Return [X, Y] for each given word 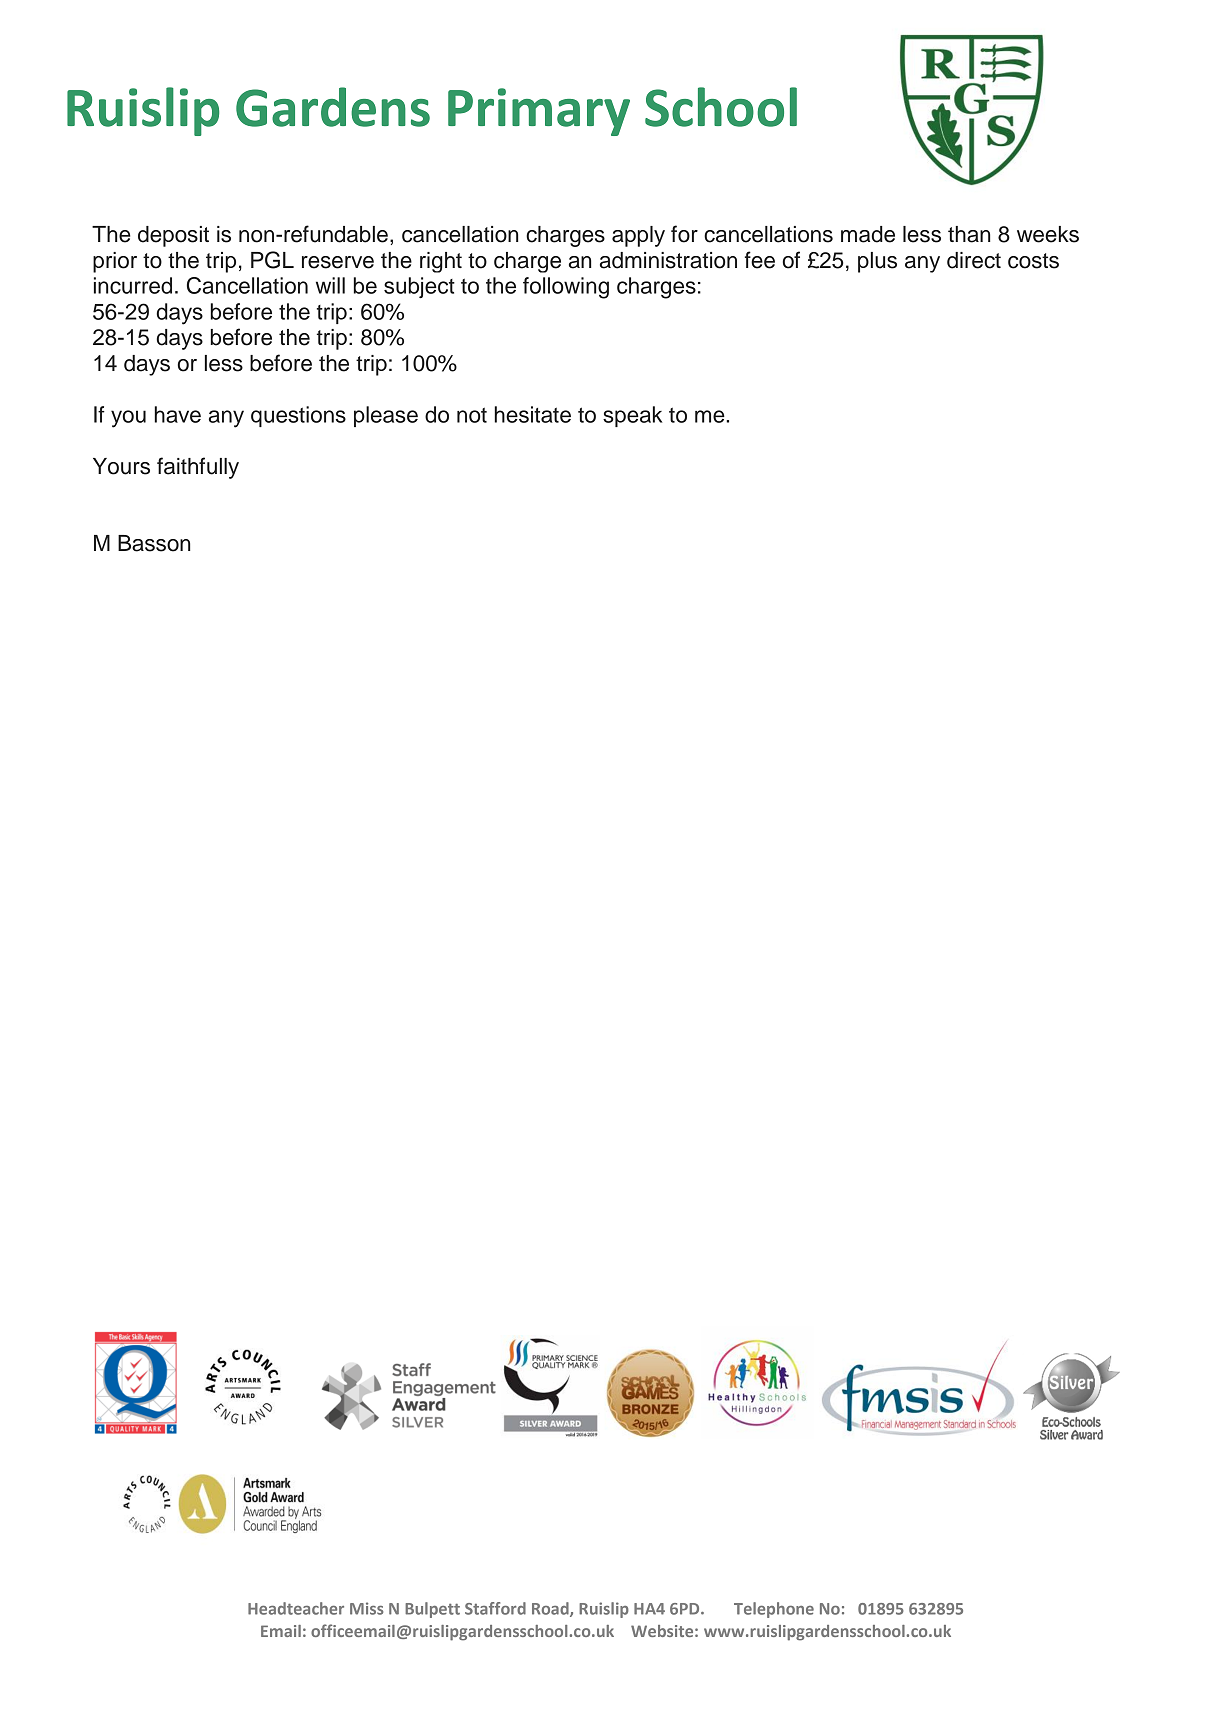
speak [632, 416]
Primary [539, 112]
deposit [173, 236]
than [969, 234]
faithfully [198, 468]
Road [551, 1609]
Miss [366, 1608]
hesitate [532, 414]
